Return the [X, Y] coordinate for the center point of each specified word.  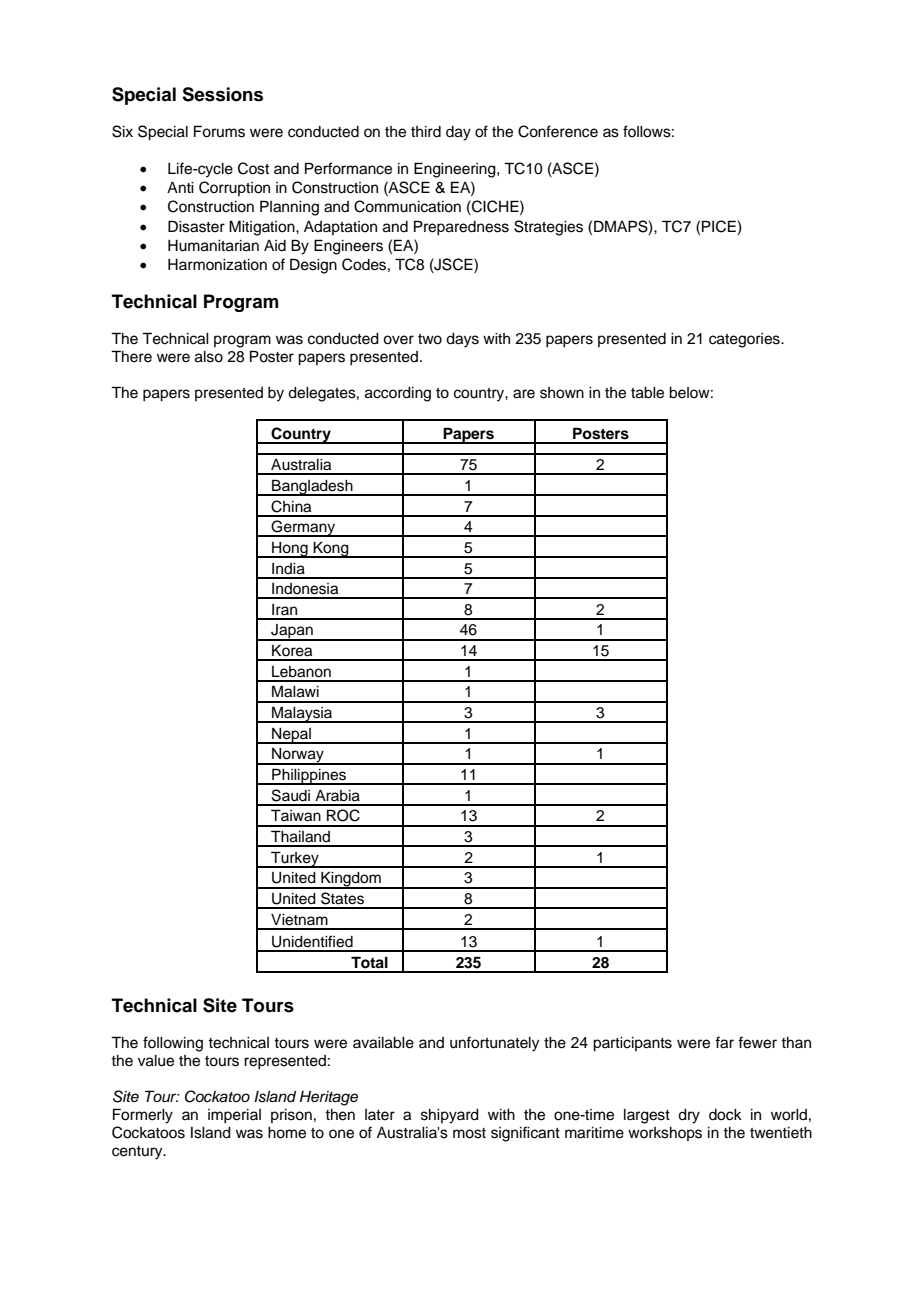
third [426, 132]
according [398, 394]
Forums [219, 131]
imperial [234, 1116]
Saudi [291, 795]
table [647, 393]
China [291, 506]
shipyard [450, 1116]
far [724, 1042]
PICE [719, 226]
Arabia [337, 796]
